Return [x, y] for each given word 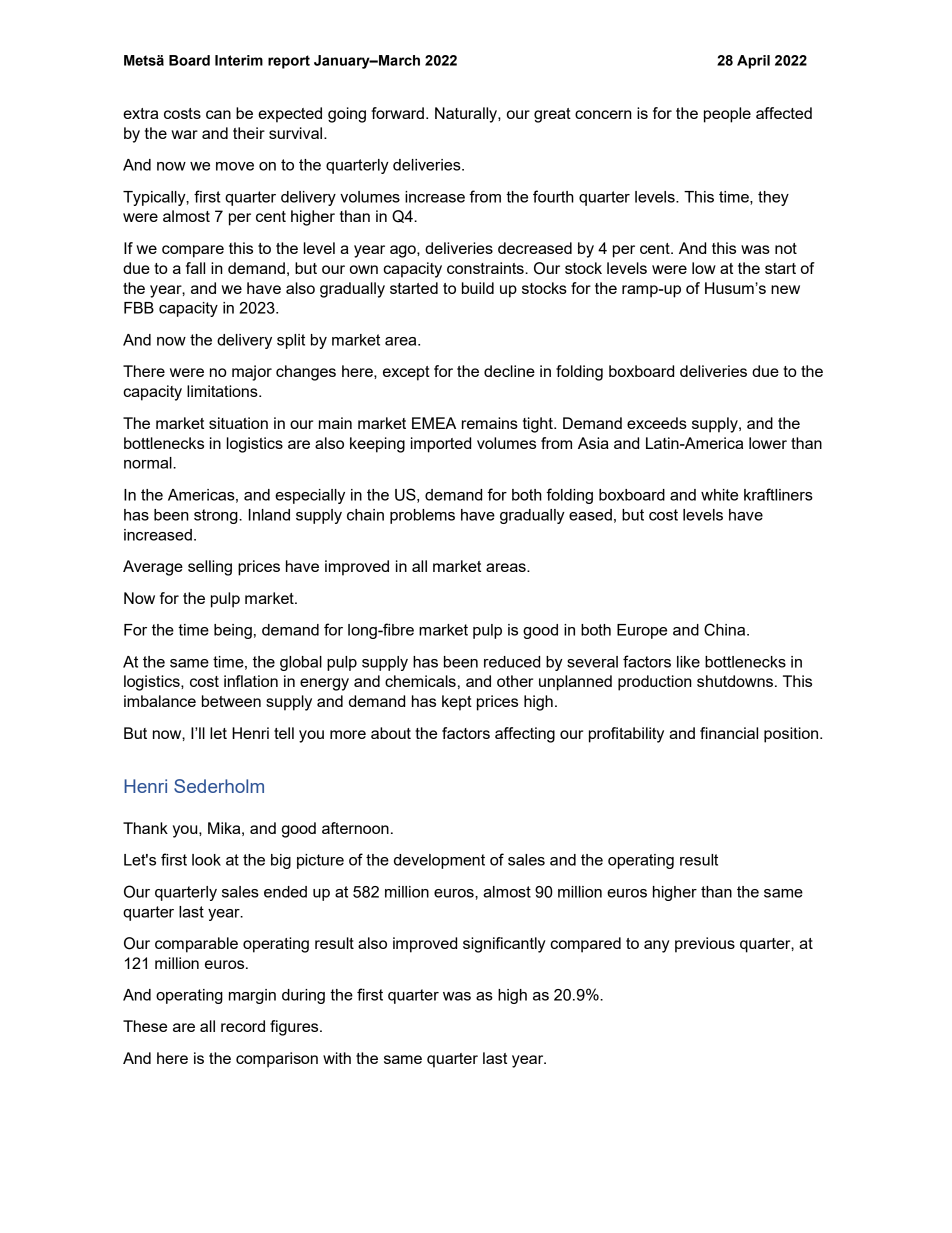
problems [422, 516]
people [727, 115]
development [439, 861]
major [252, 373]
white [719, 495]
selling [210, 568]
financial [729, 733]
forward [397, 113]
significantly [504, 945]
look [206, 860]
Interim [239, 60]
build [478, 288]
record [243, 1026]
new [785, 289]
